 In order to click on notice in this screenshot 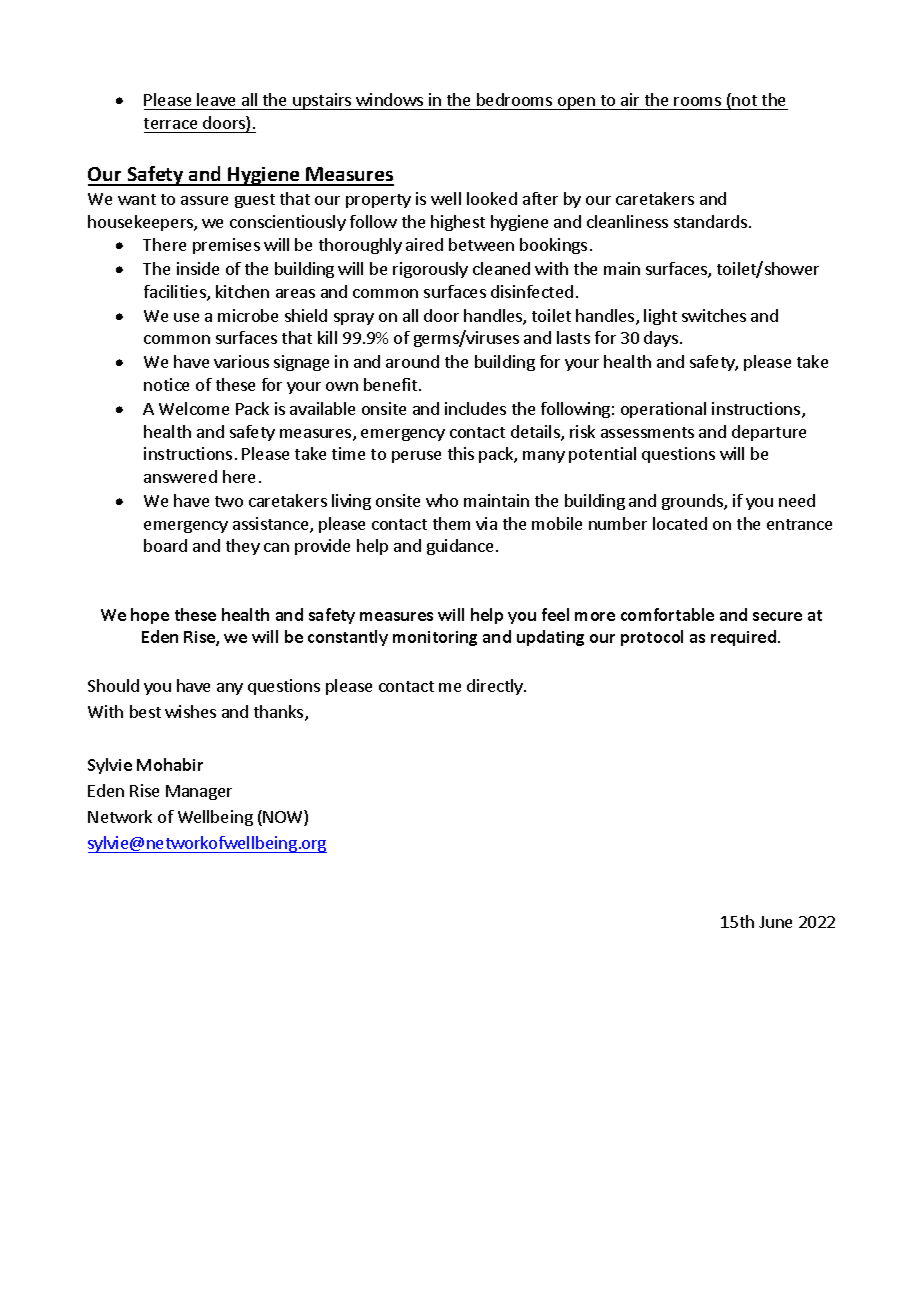, I will do `click(166, 384)`.
